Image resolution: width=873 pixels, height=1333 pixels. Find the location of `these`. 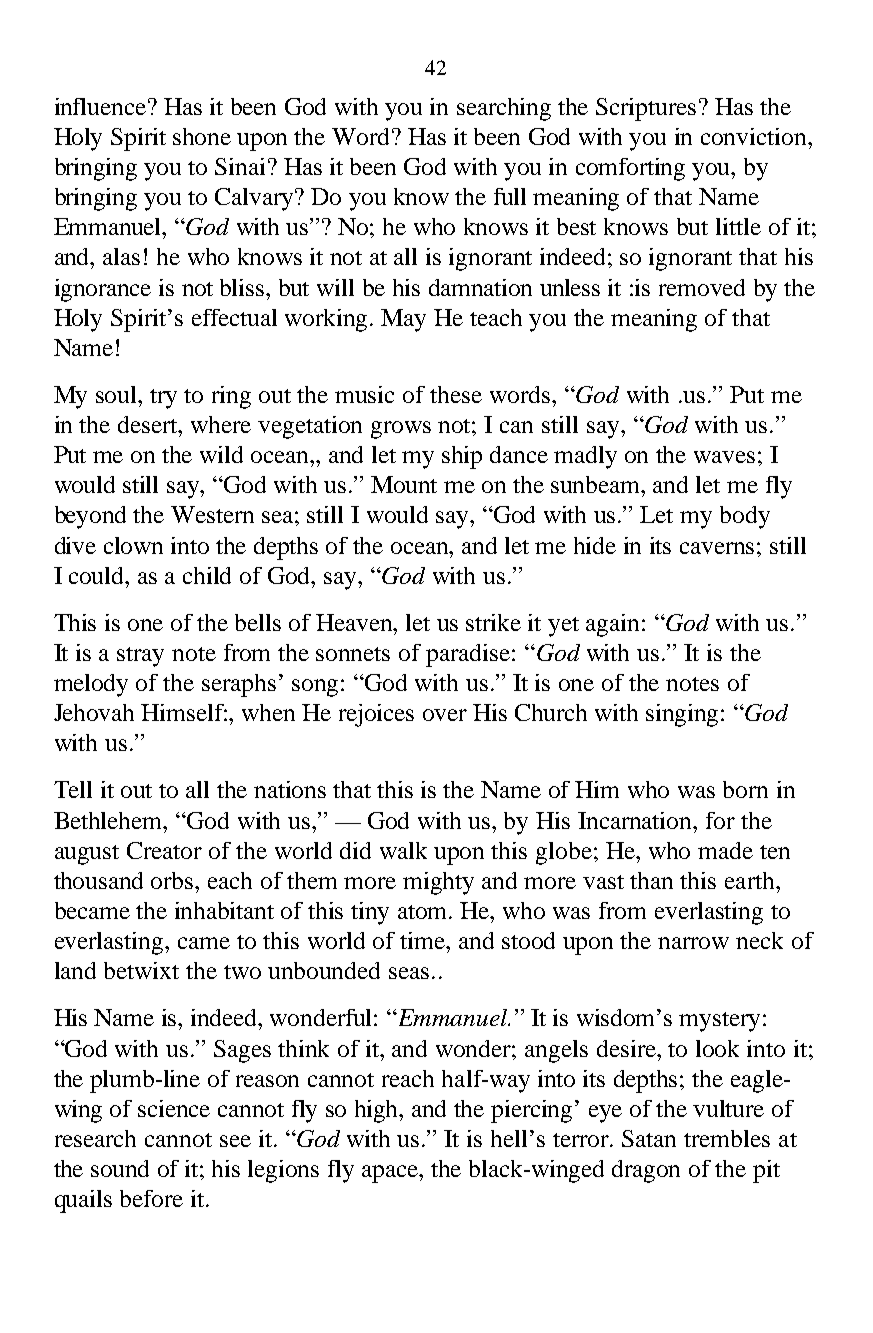

these is located at coordinates (456, 394).
